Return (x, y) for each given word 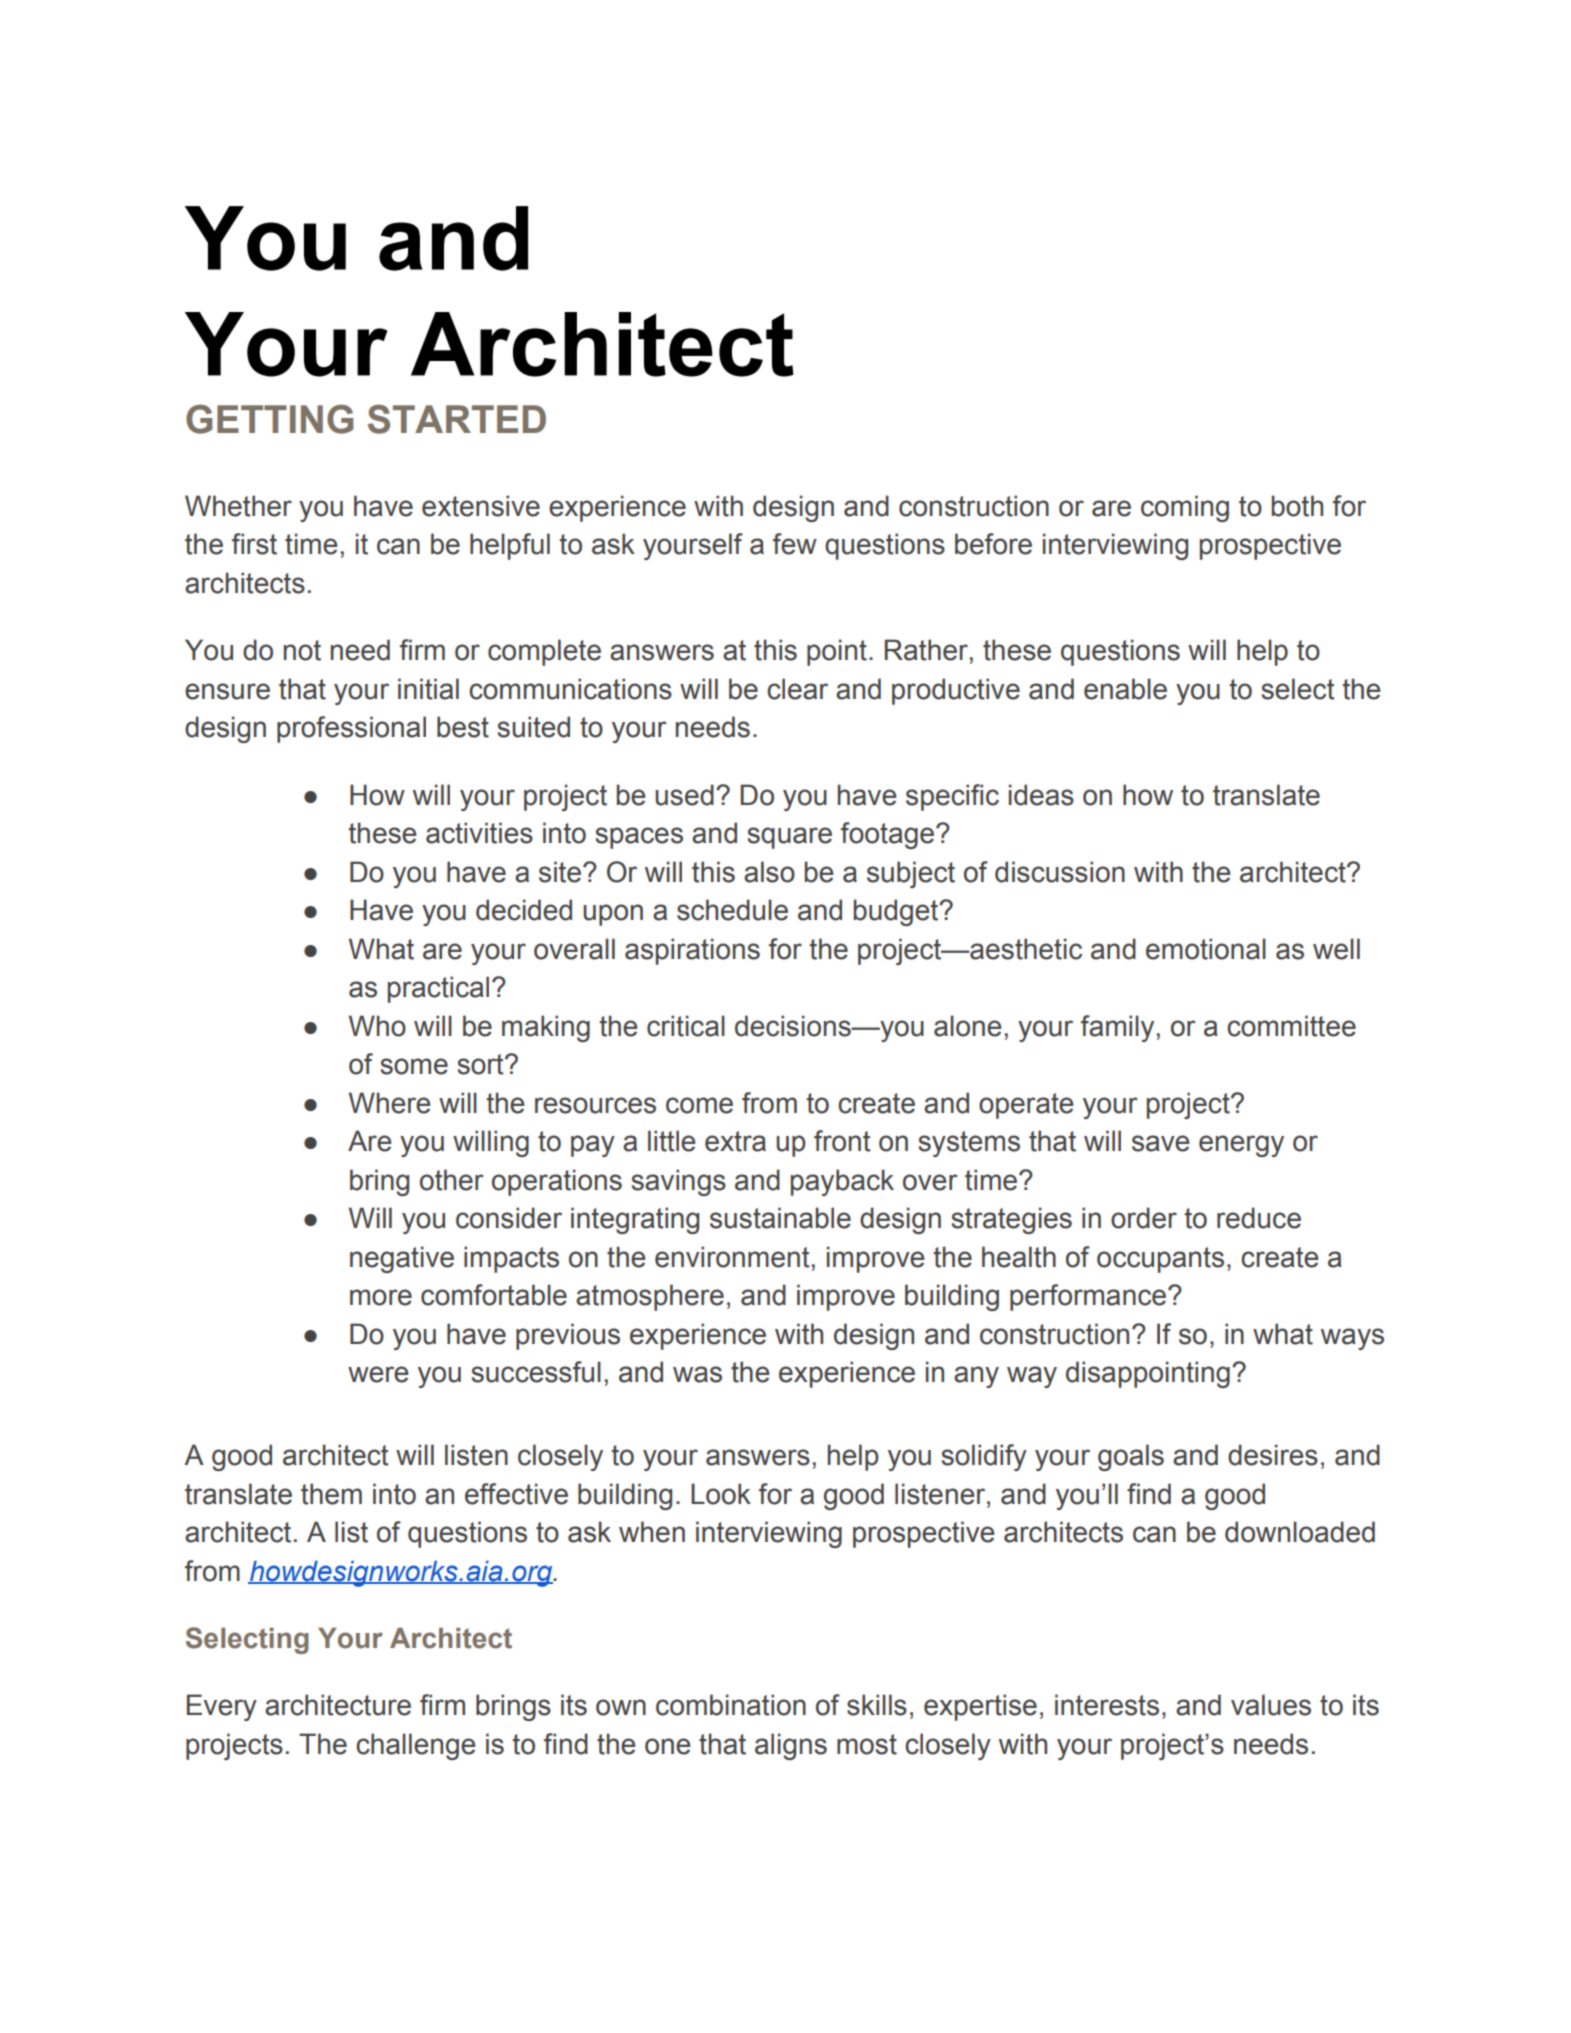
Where (390, 1103)
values (1271, 1705)
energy (1241, 1146)
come (699, 1105)
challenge (416, 1746)
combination (731, 1705)
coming (1185, 508)
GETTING (269, 419)
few (795, 544)
